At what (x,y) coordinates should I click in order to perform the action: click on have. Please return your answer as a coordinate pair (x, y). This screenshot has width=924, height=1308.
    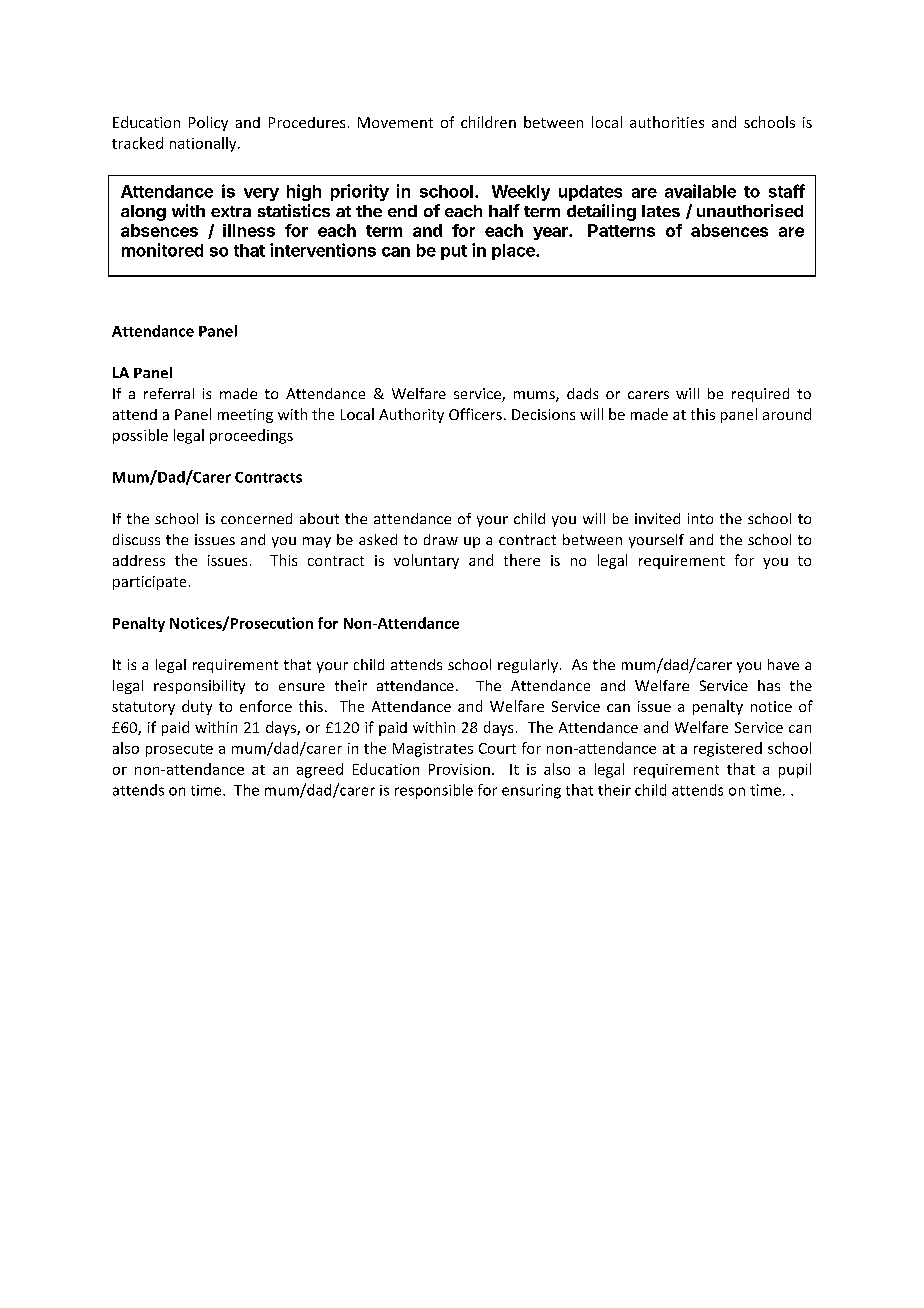
    Looking at the image, I should click on (783, 664).
